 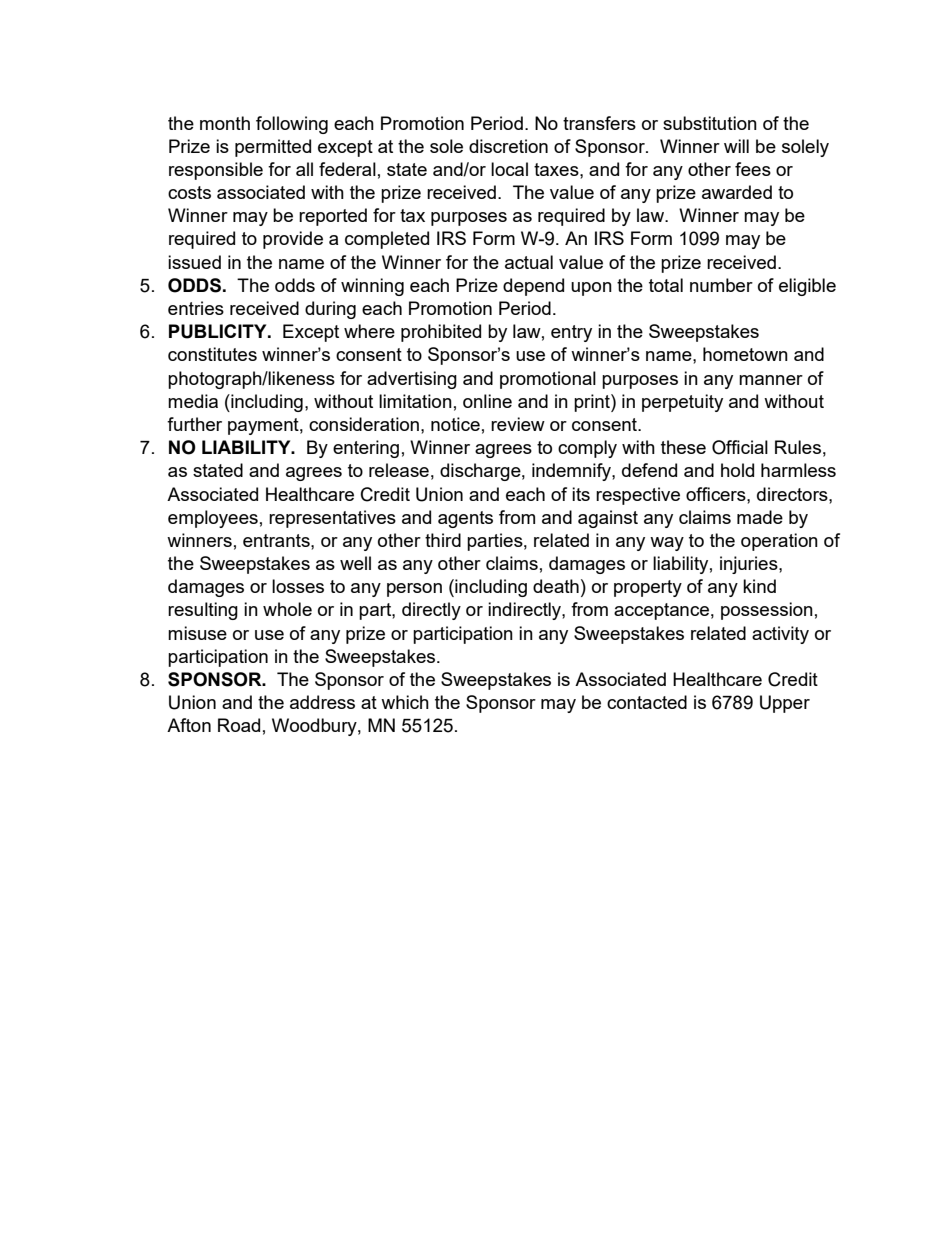 What do you see at coordinates (518, 424) in the screenshot?
I see `review` at bounding box center [518, 424].
